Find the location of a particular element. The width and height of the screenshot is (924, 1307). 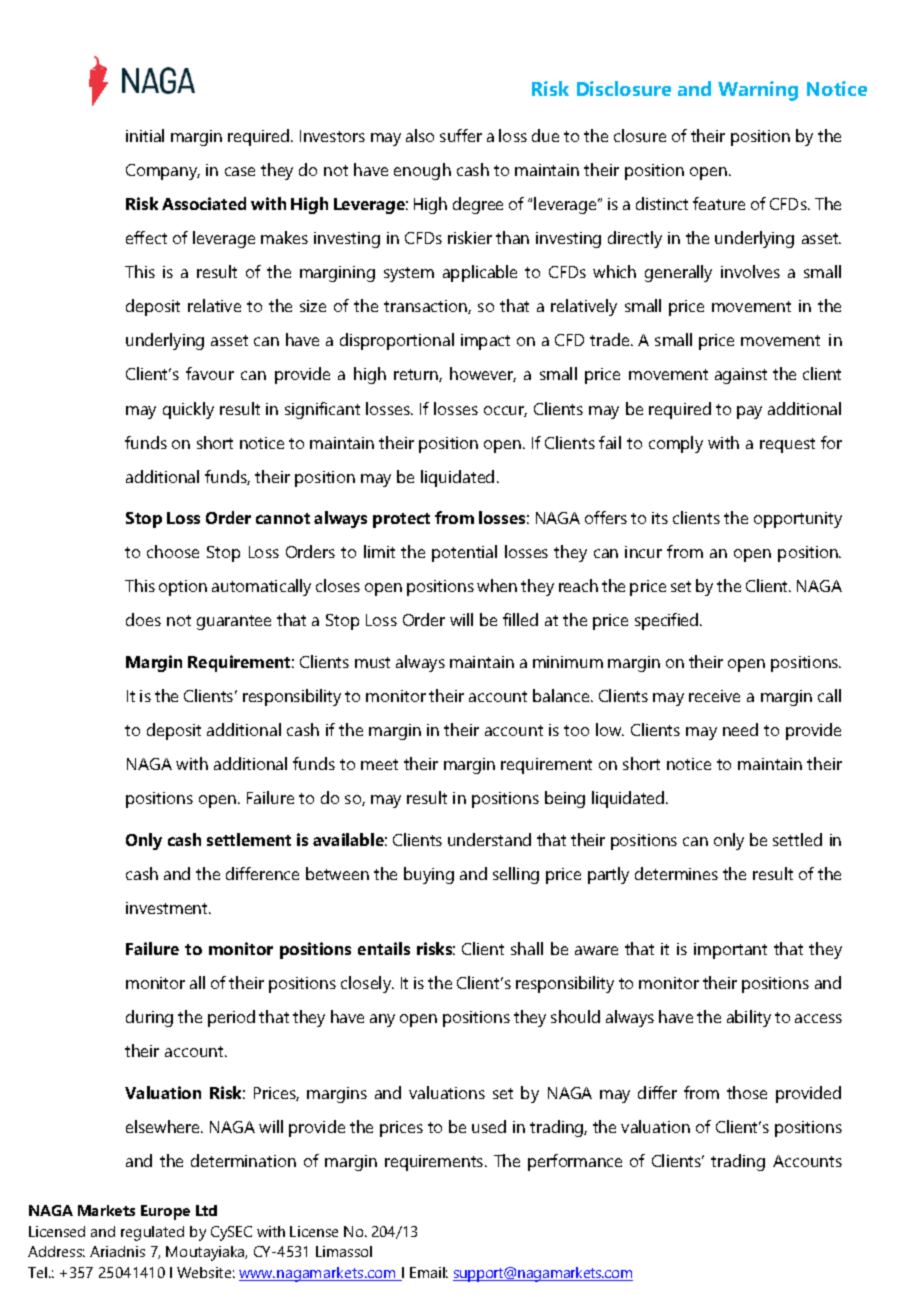

investment is located at coordinates (168, 908).
